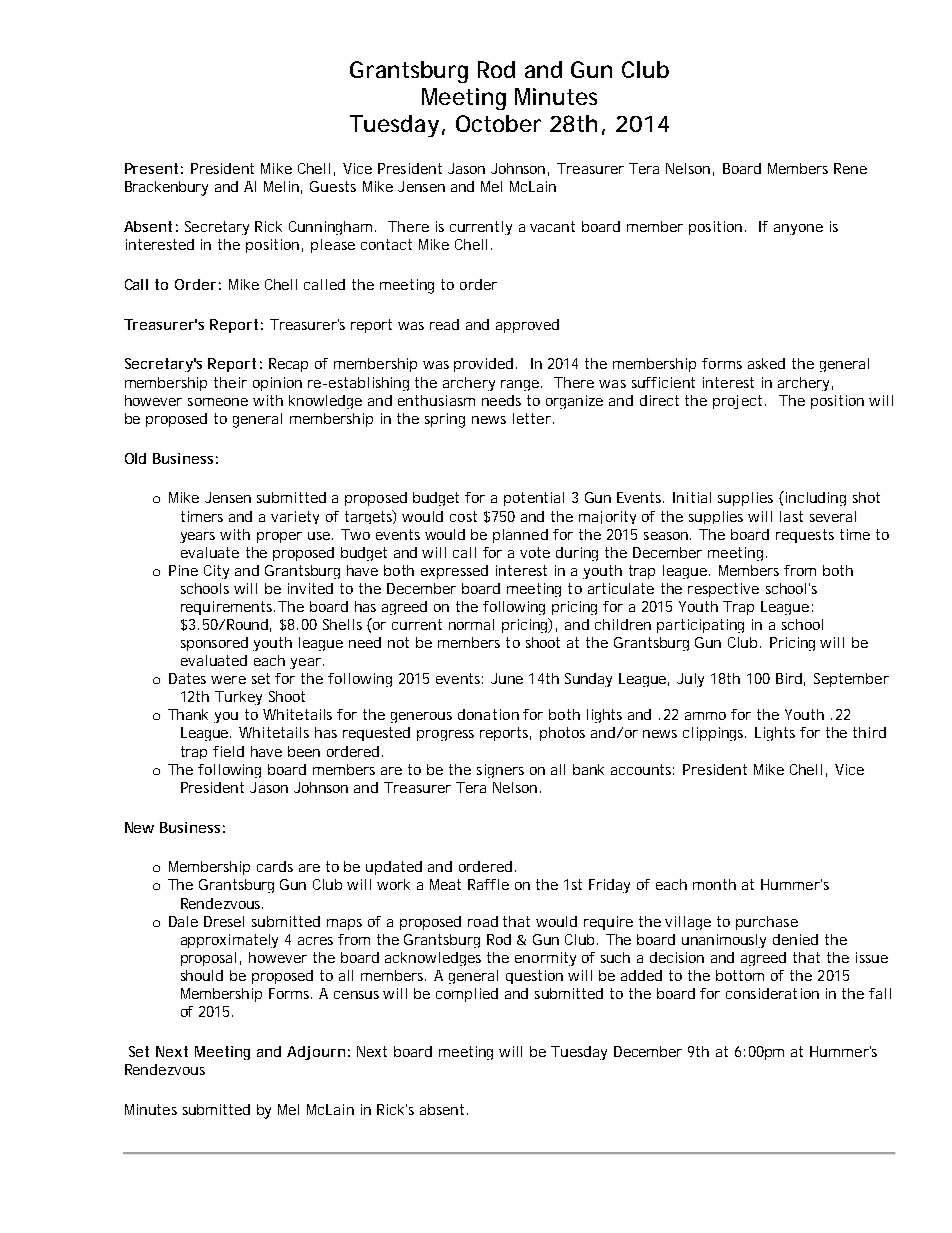 The height and width of the image is (1233, 952). I want to click on Turkey, so click(238, 698).
